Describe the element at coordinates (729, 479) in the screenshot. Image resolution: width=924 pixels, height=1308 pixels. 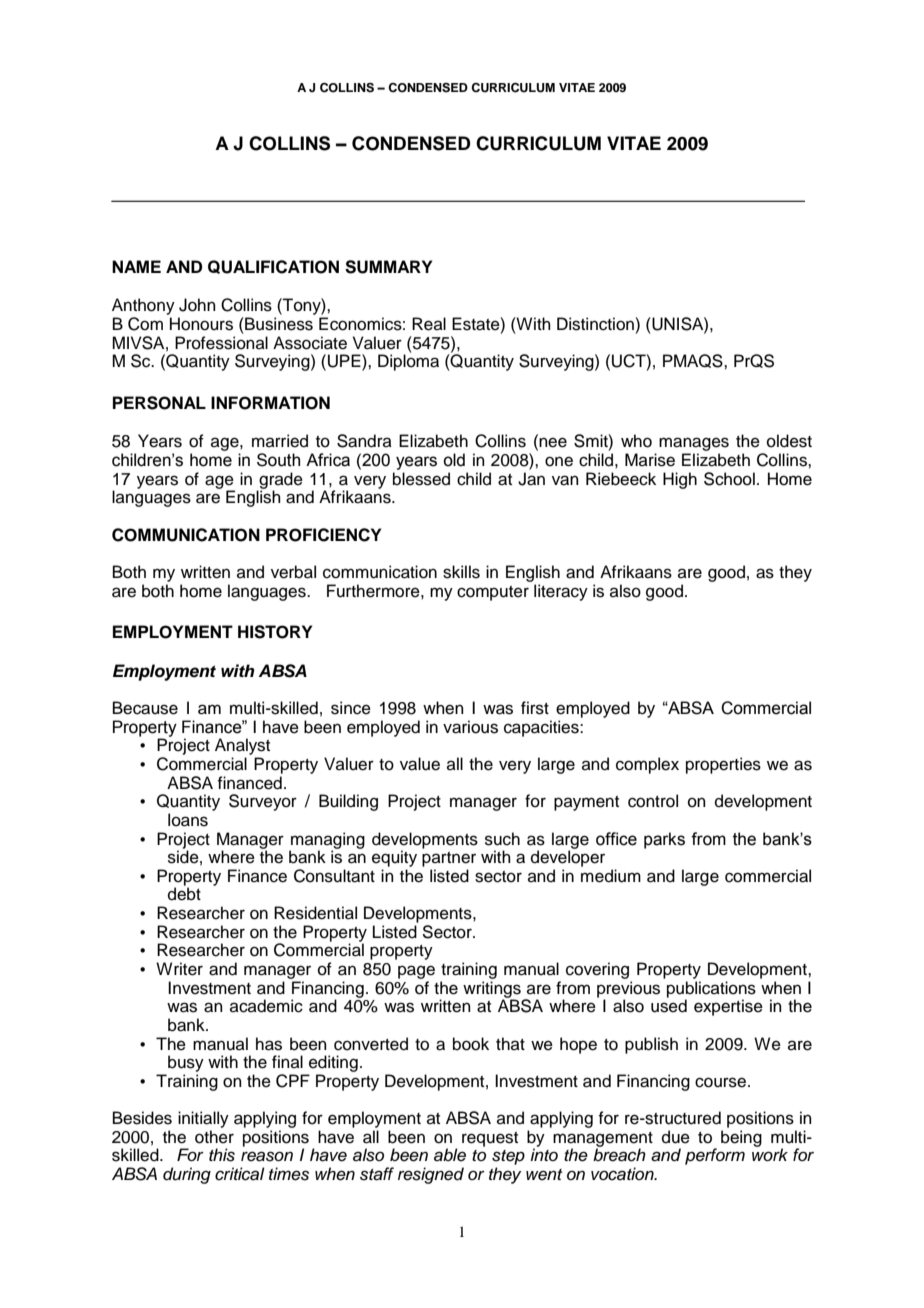
I see `School` at that location.
